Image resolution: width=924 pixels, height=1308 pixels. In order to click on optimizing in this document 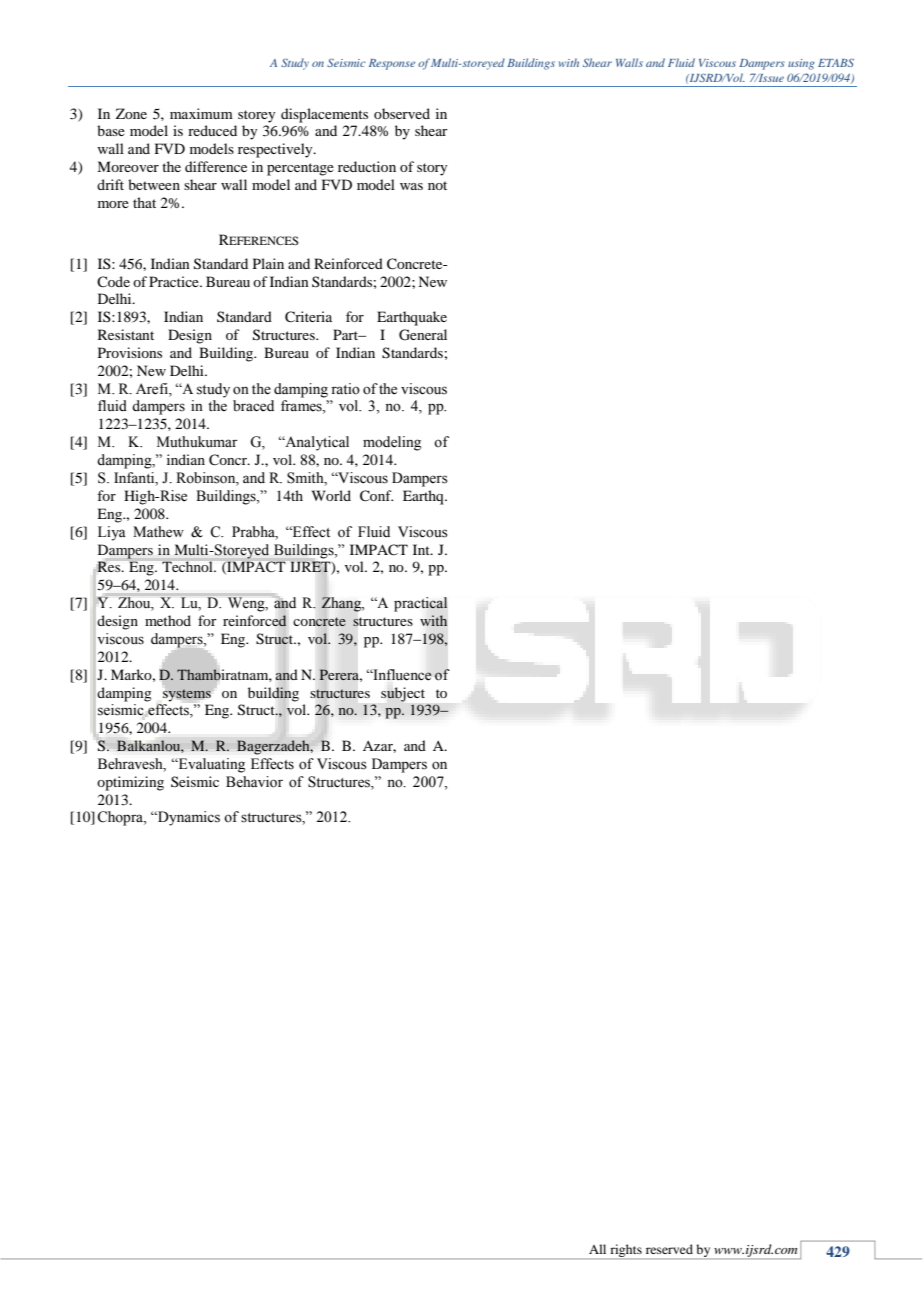, I will do `click(130, 783)`.
